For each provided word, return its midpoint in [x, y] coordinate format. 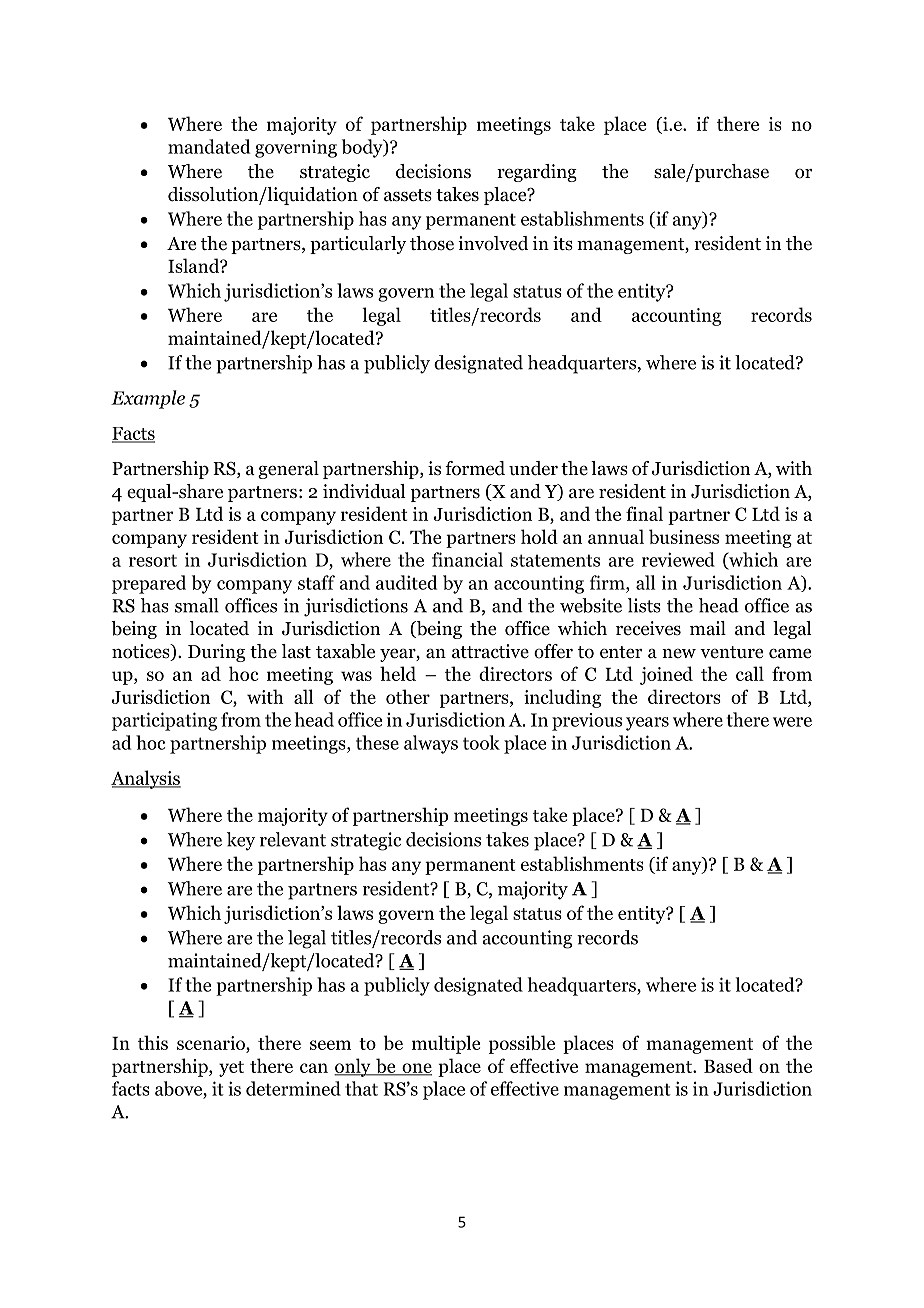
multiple [446, 1044]
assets [408, 195]
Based [728, 1065]
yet [231, 1069]
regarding [537, 173]
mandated [209, 146]
